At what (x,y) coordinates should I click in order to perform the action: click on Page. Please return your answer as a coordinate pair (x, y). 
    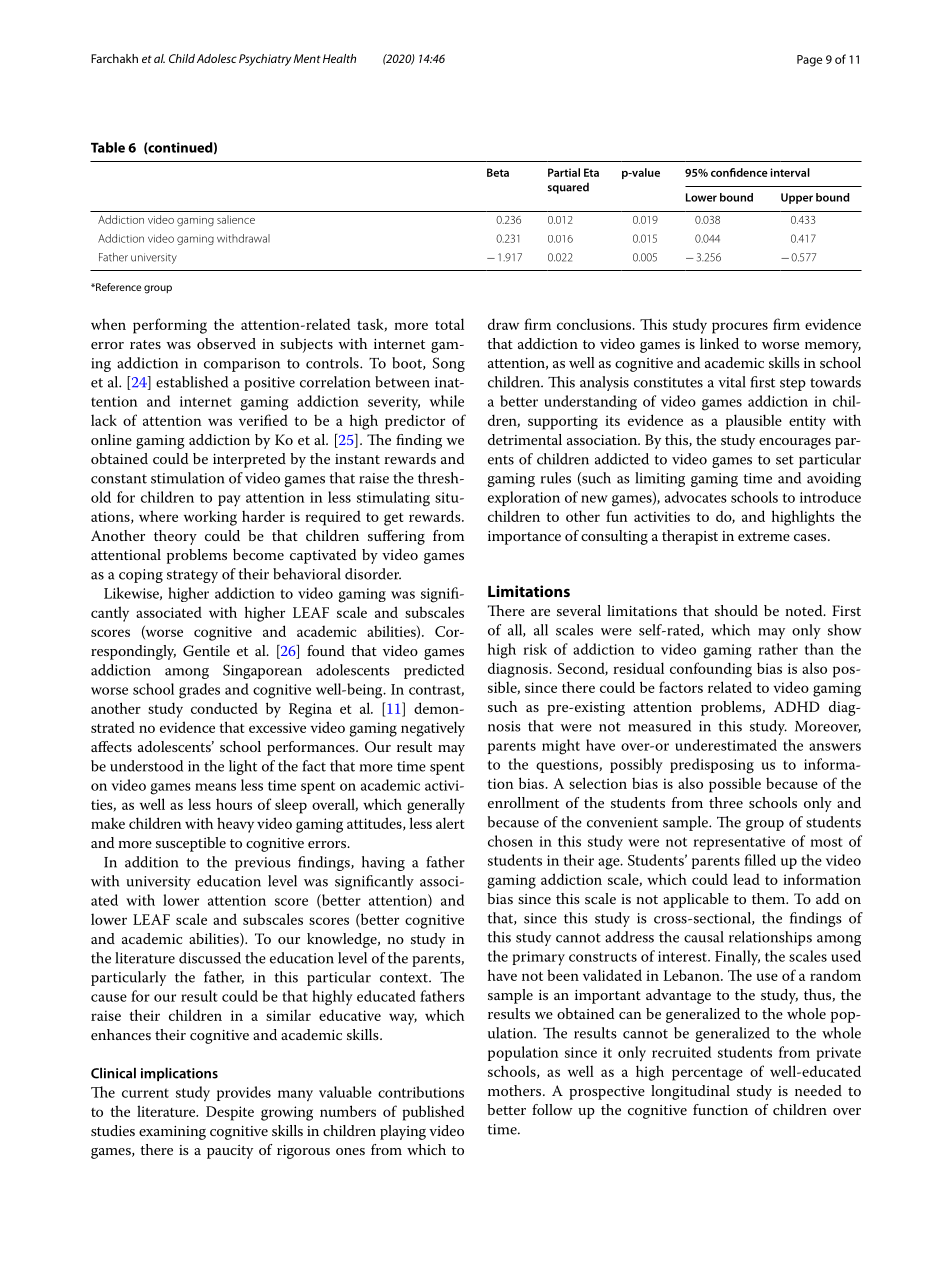
    Looking at the image, I should click on (809, 61).
